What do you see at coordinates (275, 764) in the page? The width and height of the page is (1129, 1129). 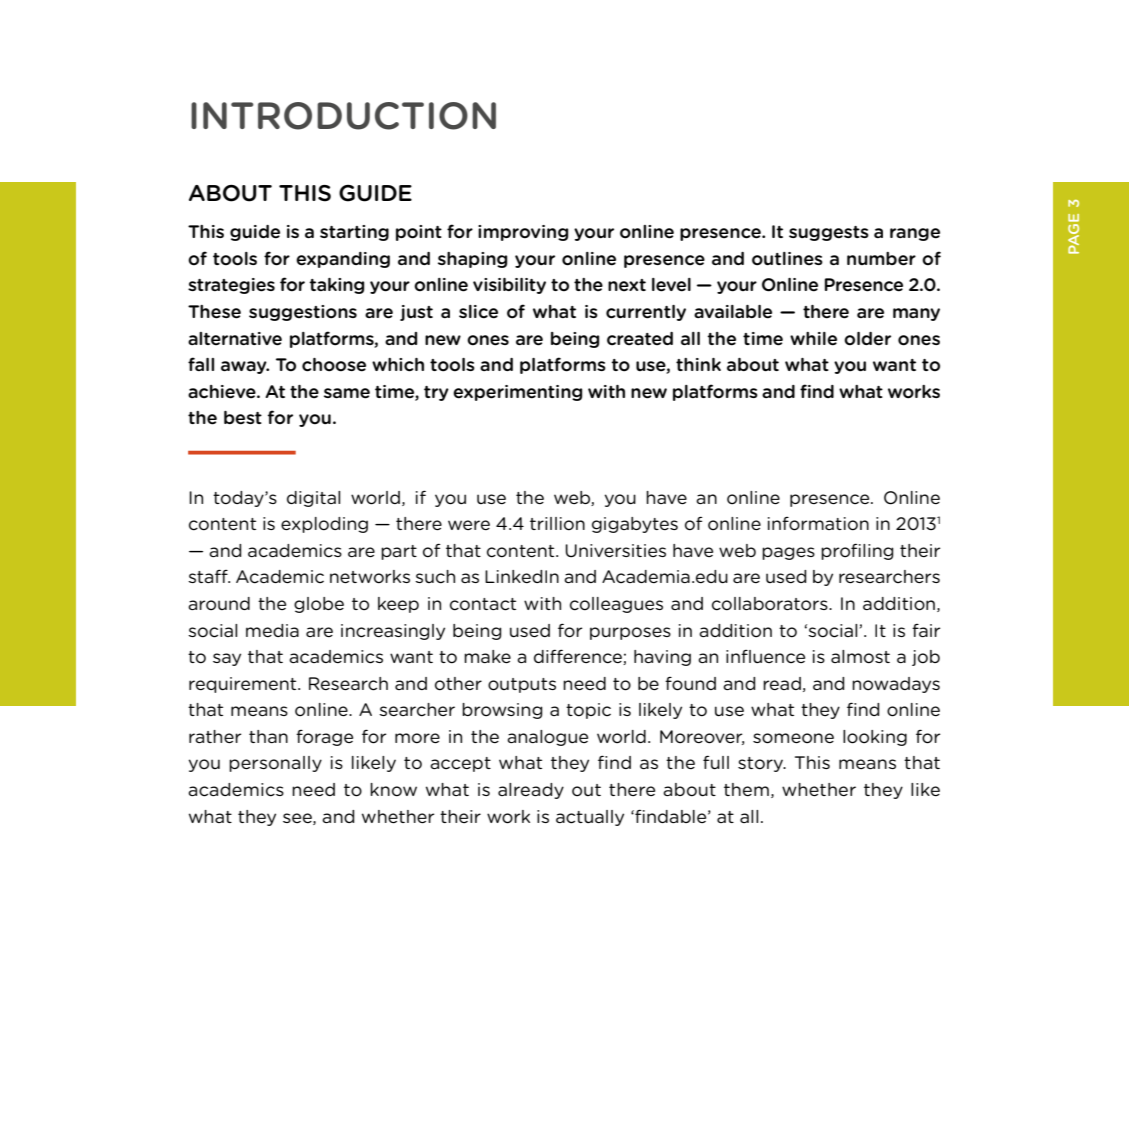 I see `personally` at bounding box center [275, 764].
